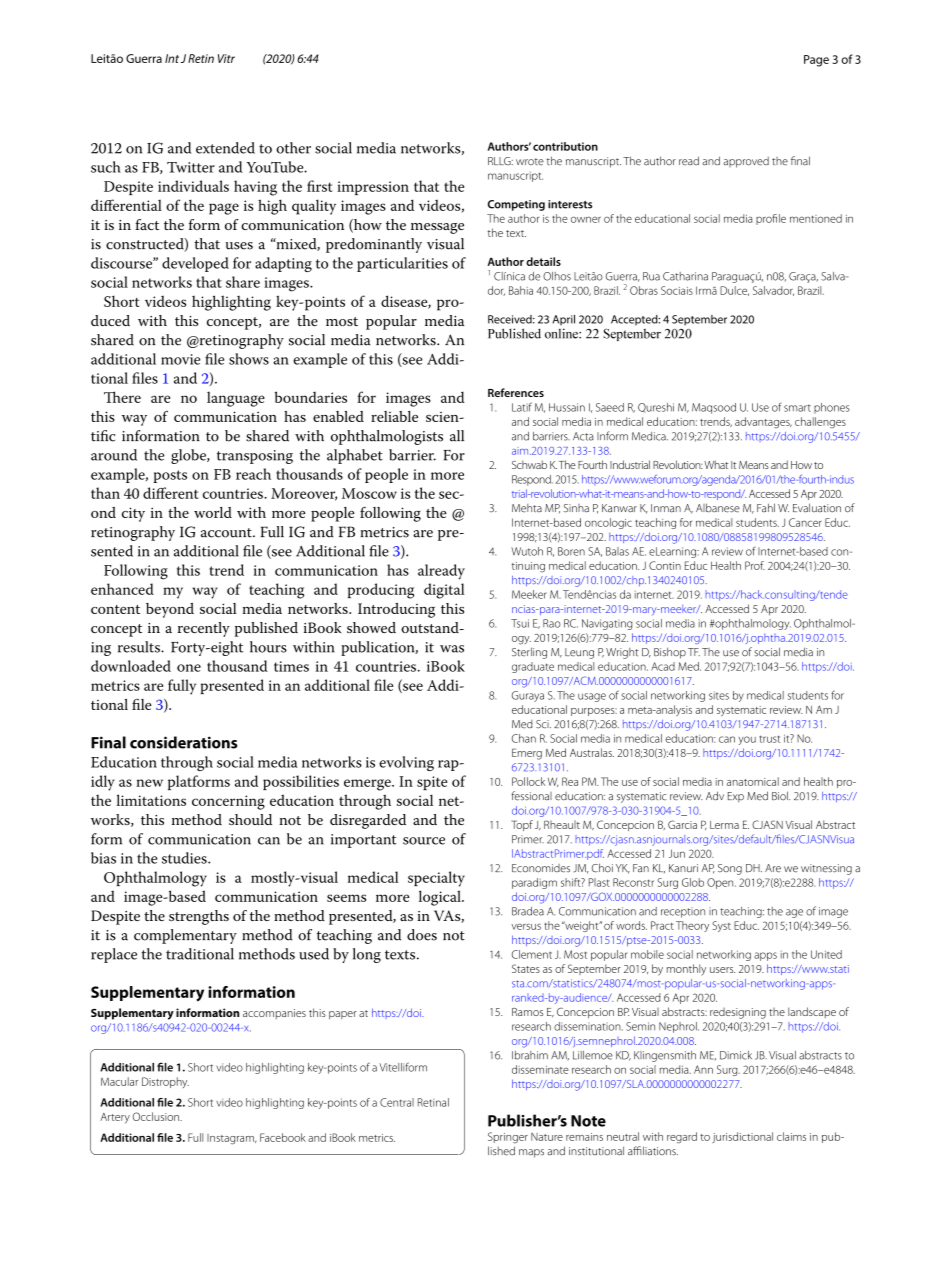 The width and height of the document is (952, 1265). Describe the element at coordinates (763, 423) in the document. I see `advantages` at that location.
